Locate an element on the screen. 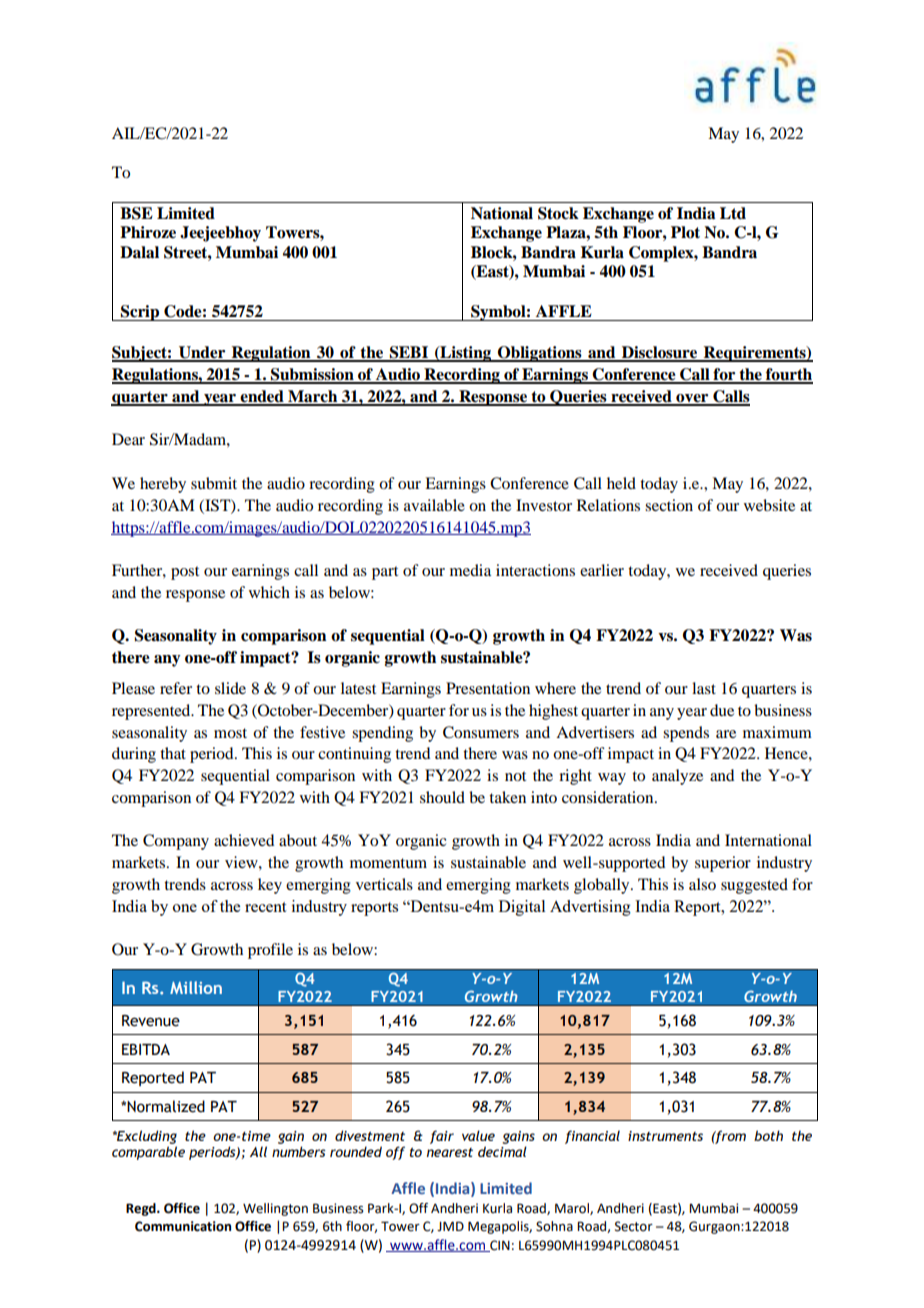 The width and height of the screenshot is (924, 1308). BSE is located at coordinates (136, 213).
